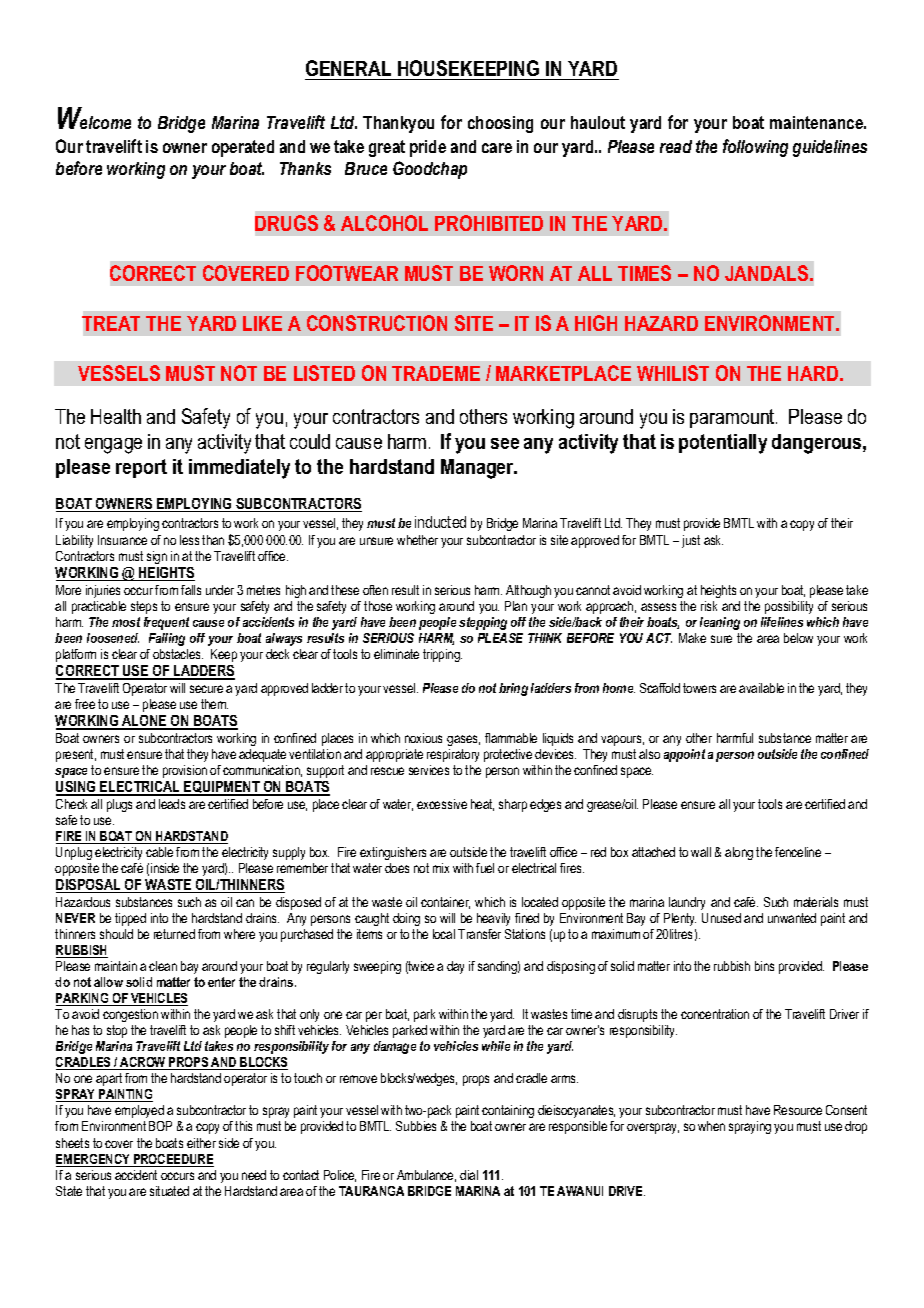  What do you see at coordinates (483, 623) in the screenshot?
I see `stepping` at bounding box center [483, 623].
